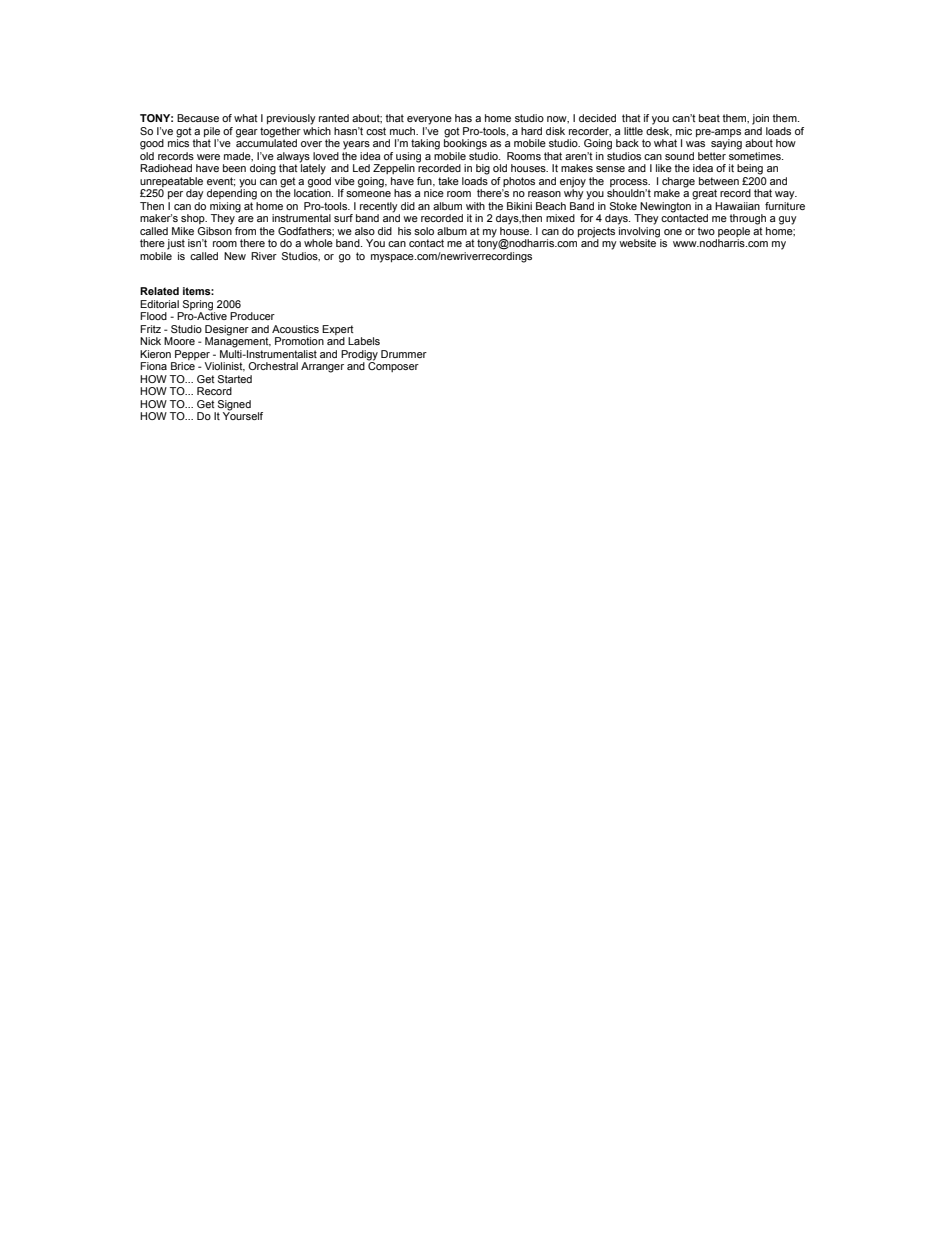  Describe the element at coordinates (359, 355) in the document. I see `Prodigy` at that location.
